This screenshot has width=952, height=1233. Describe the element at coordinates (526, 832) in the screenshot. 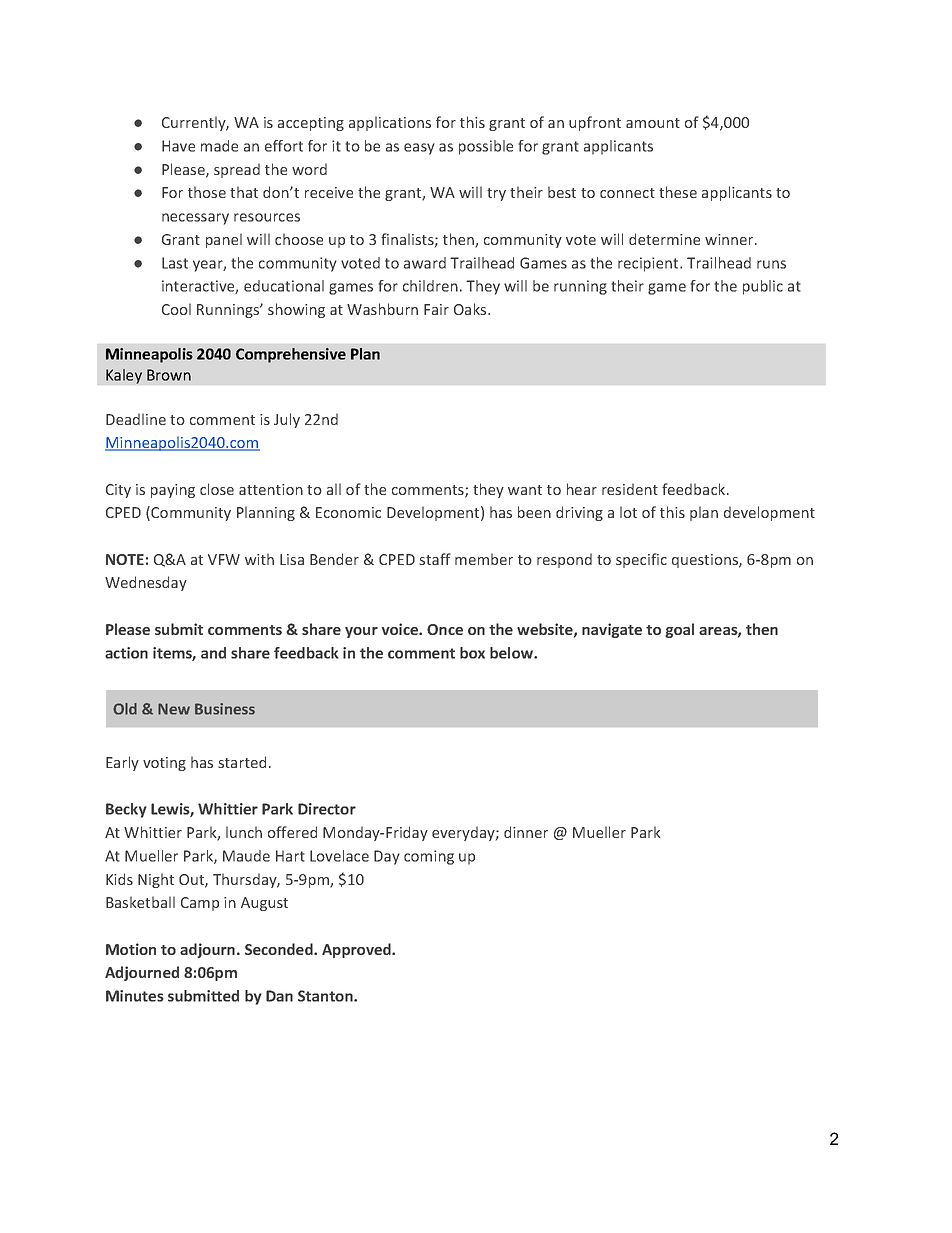

I see `dinner` at that location.
